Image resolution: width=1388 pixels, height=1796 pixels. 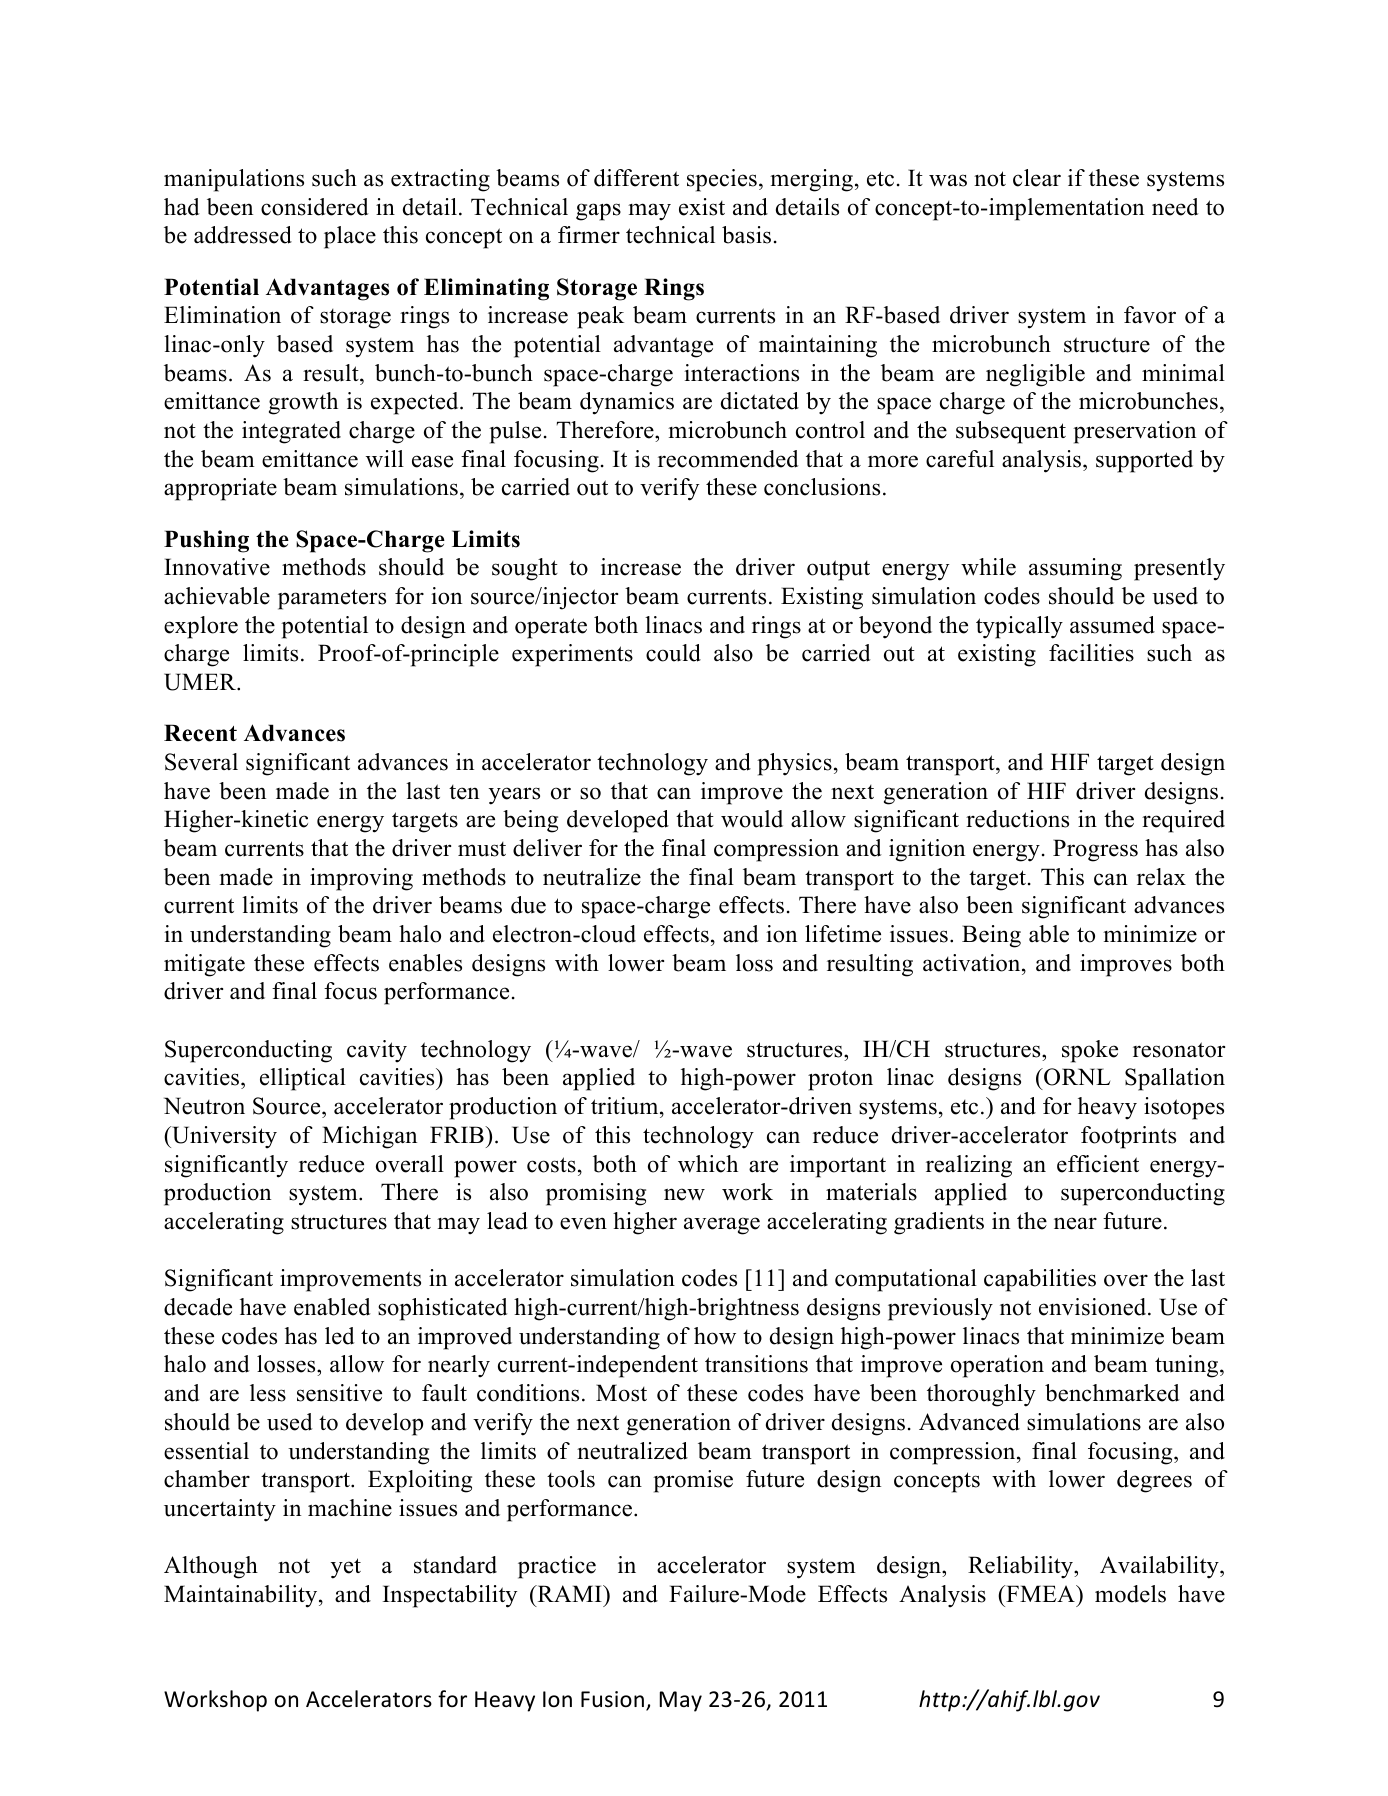 What do you see at coordinates (1128, 1137) in the document?
I see `footprints` at bounding box center [1128, 1137].
